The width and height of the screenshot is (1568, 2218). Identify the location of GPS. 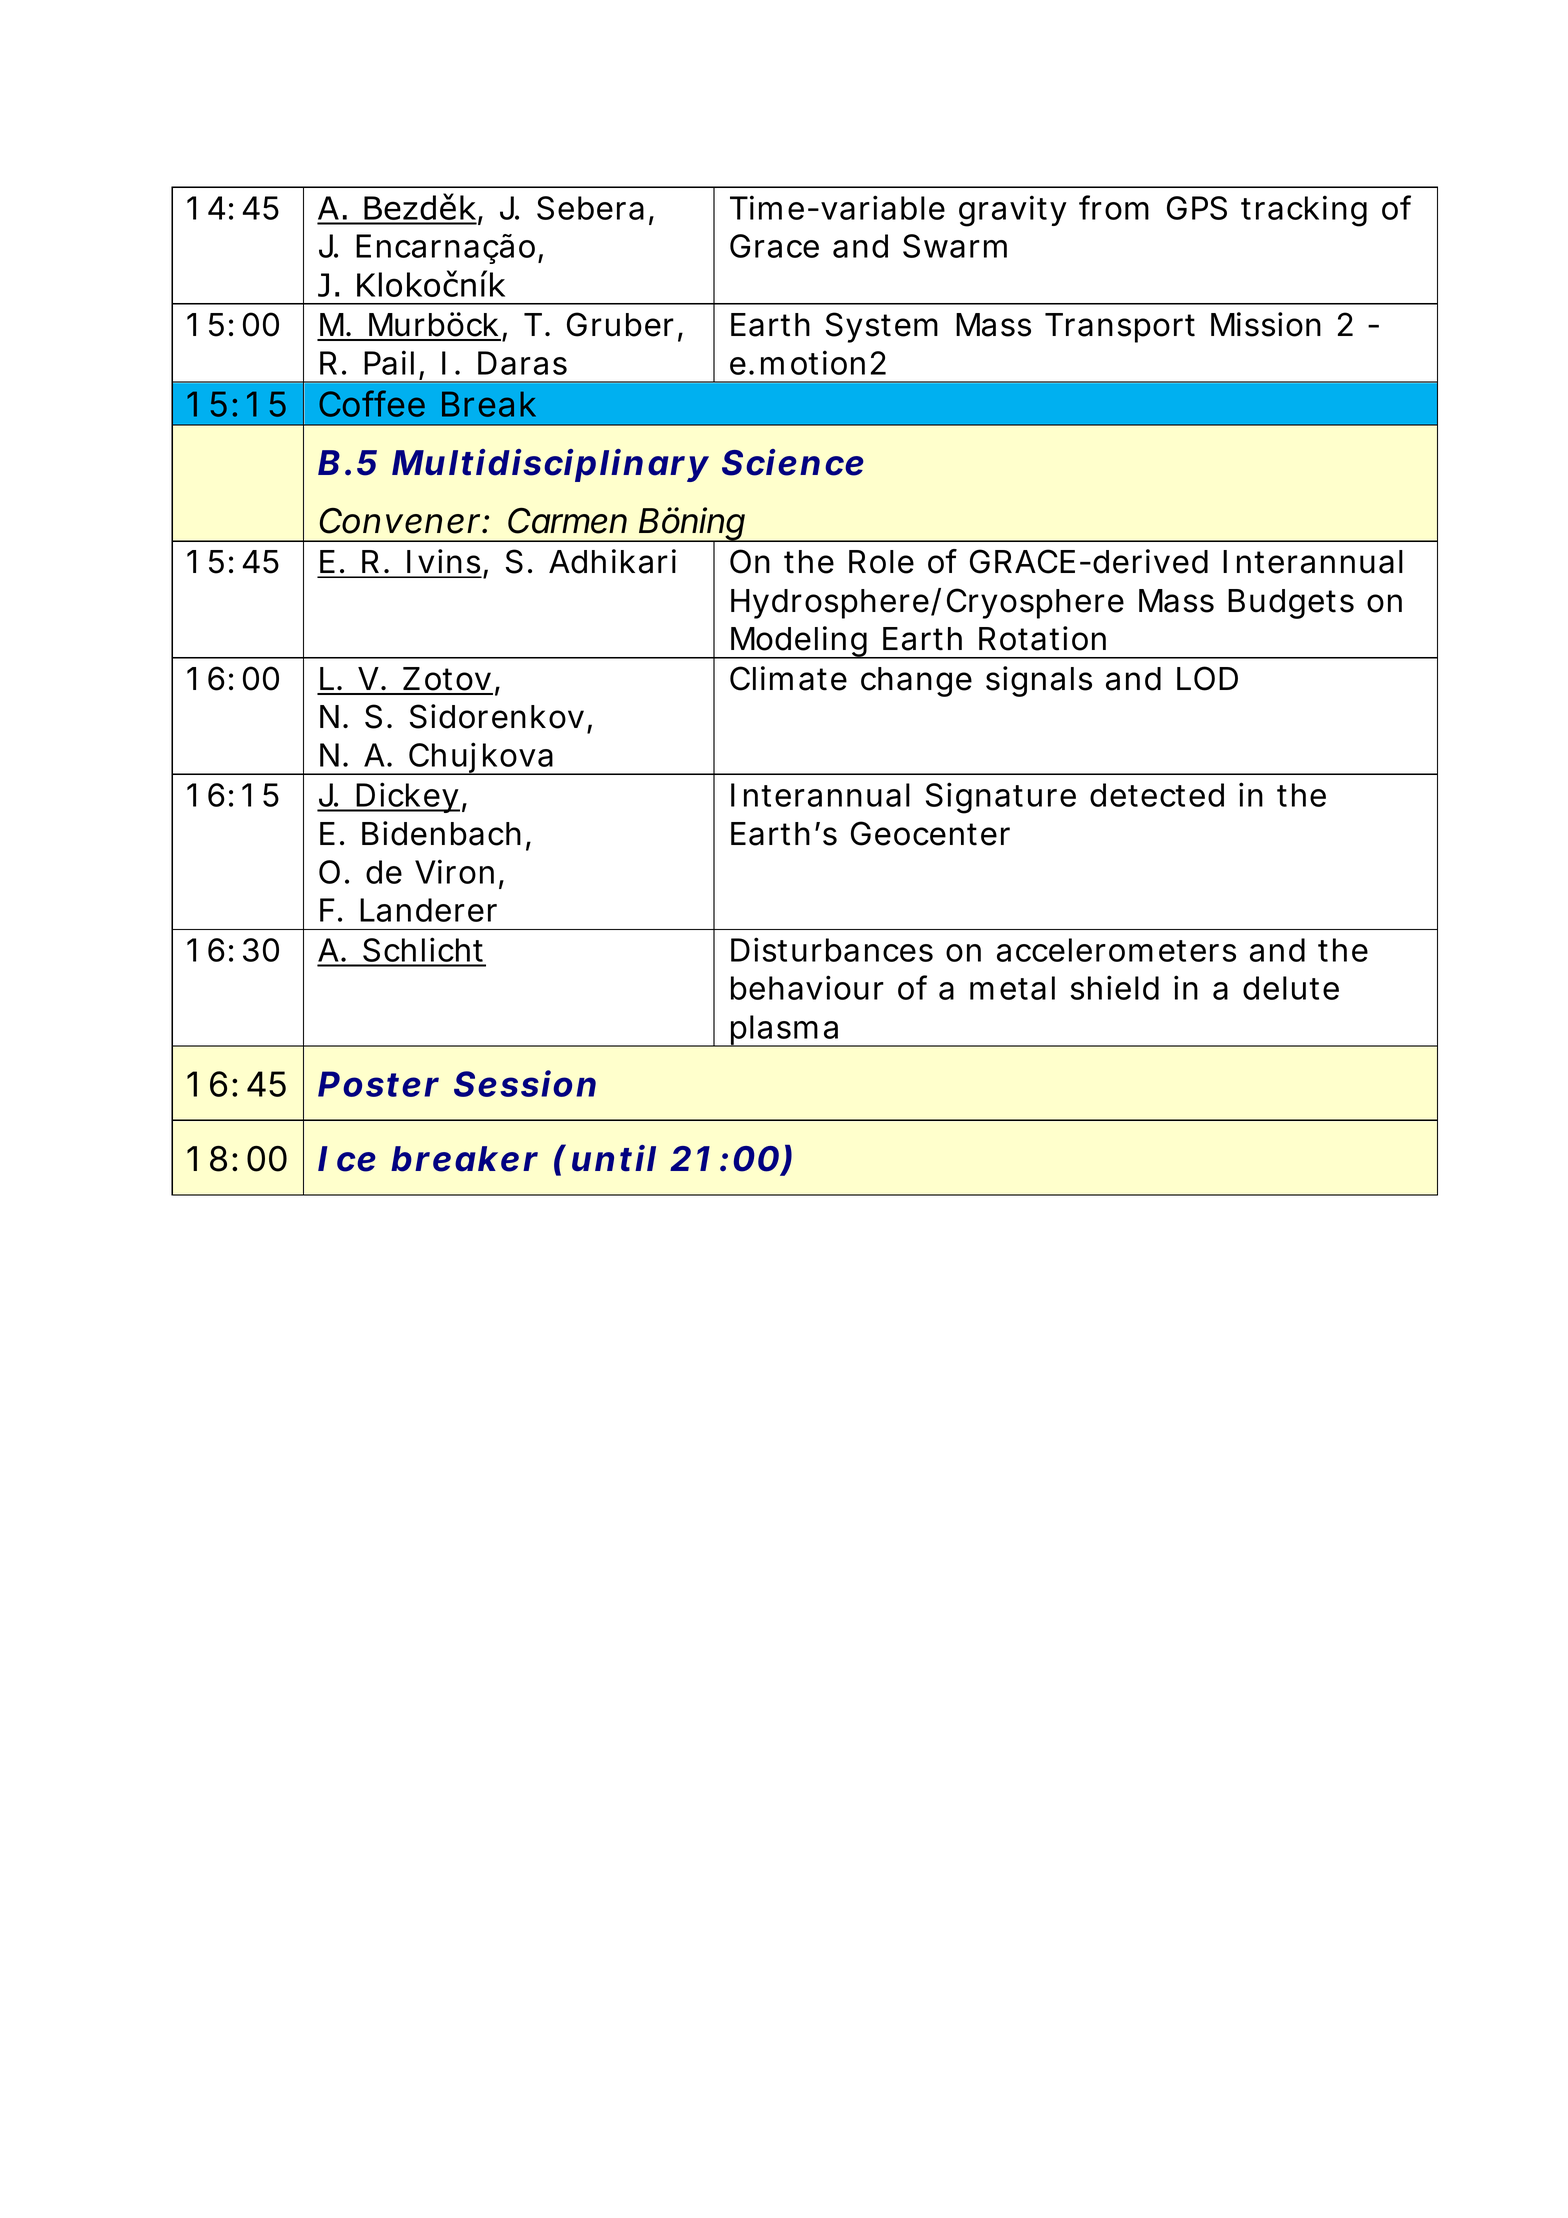
(1197, 208).
